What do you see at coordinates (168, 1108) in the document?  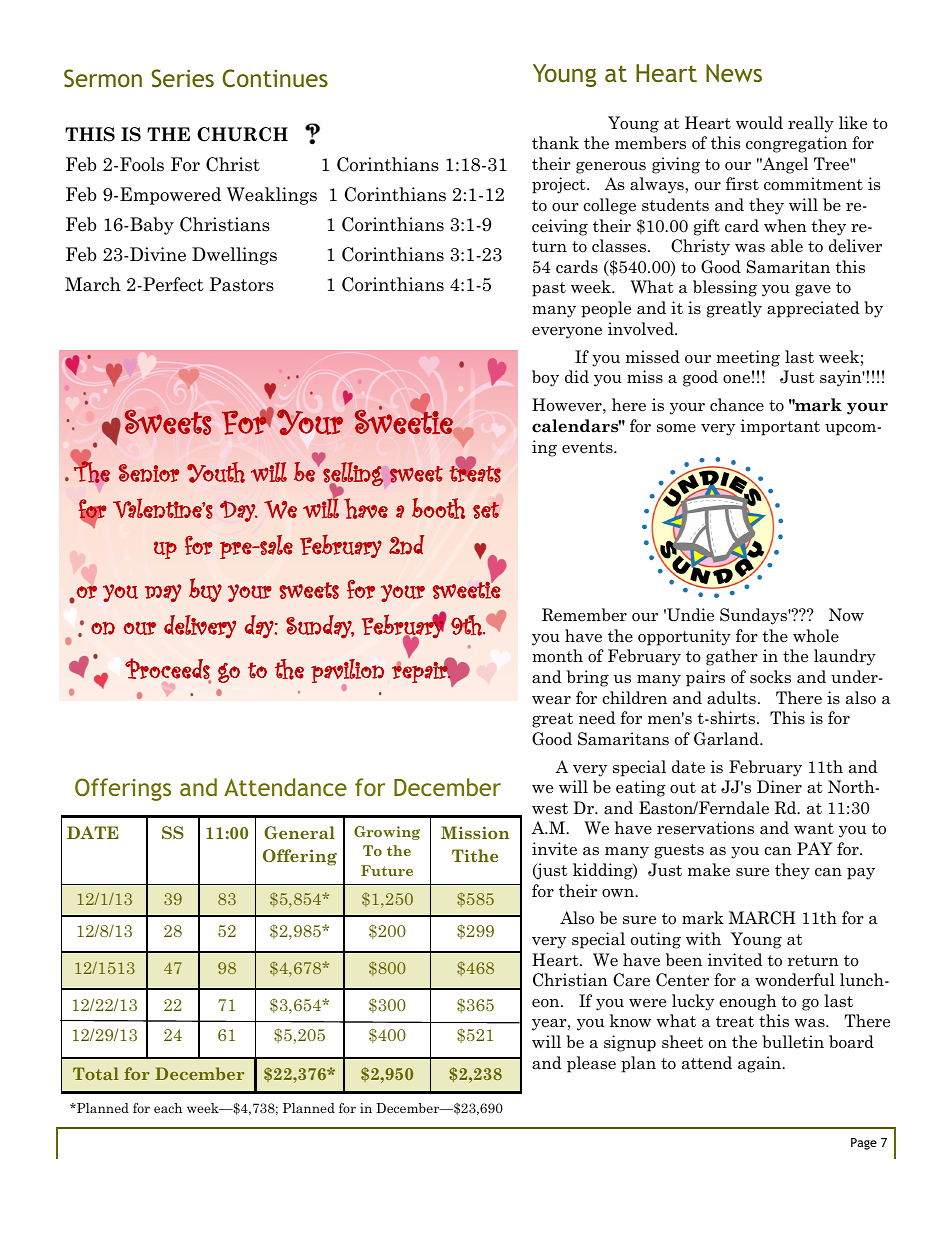 I see `each` at bounding box center [168, 1108].
